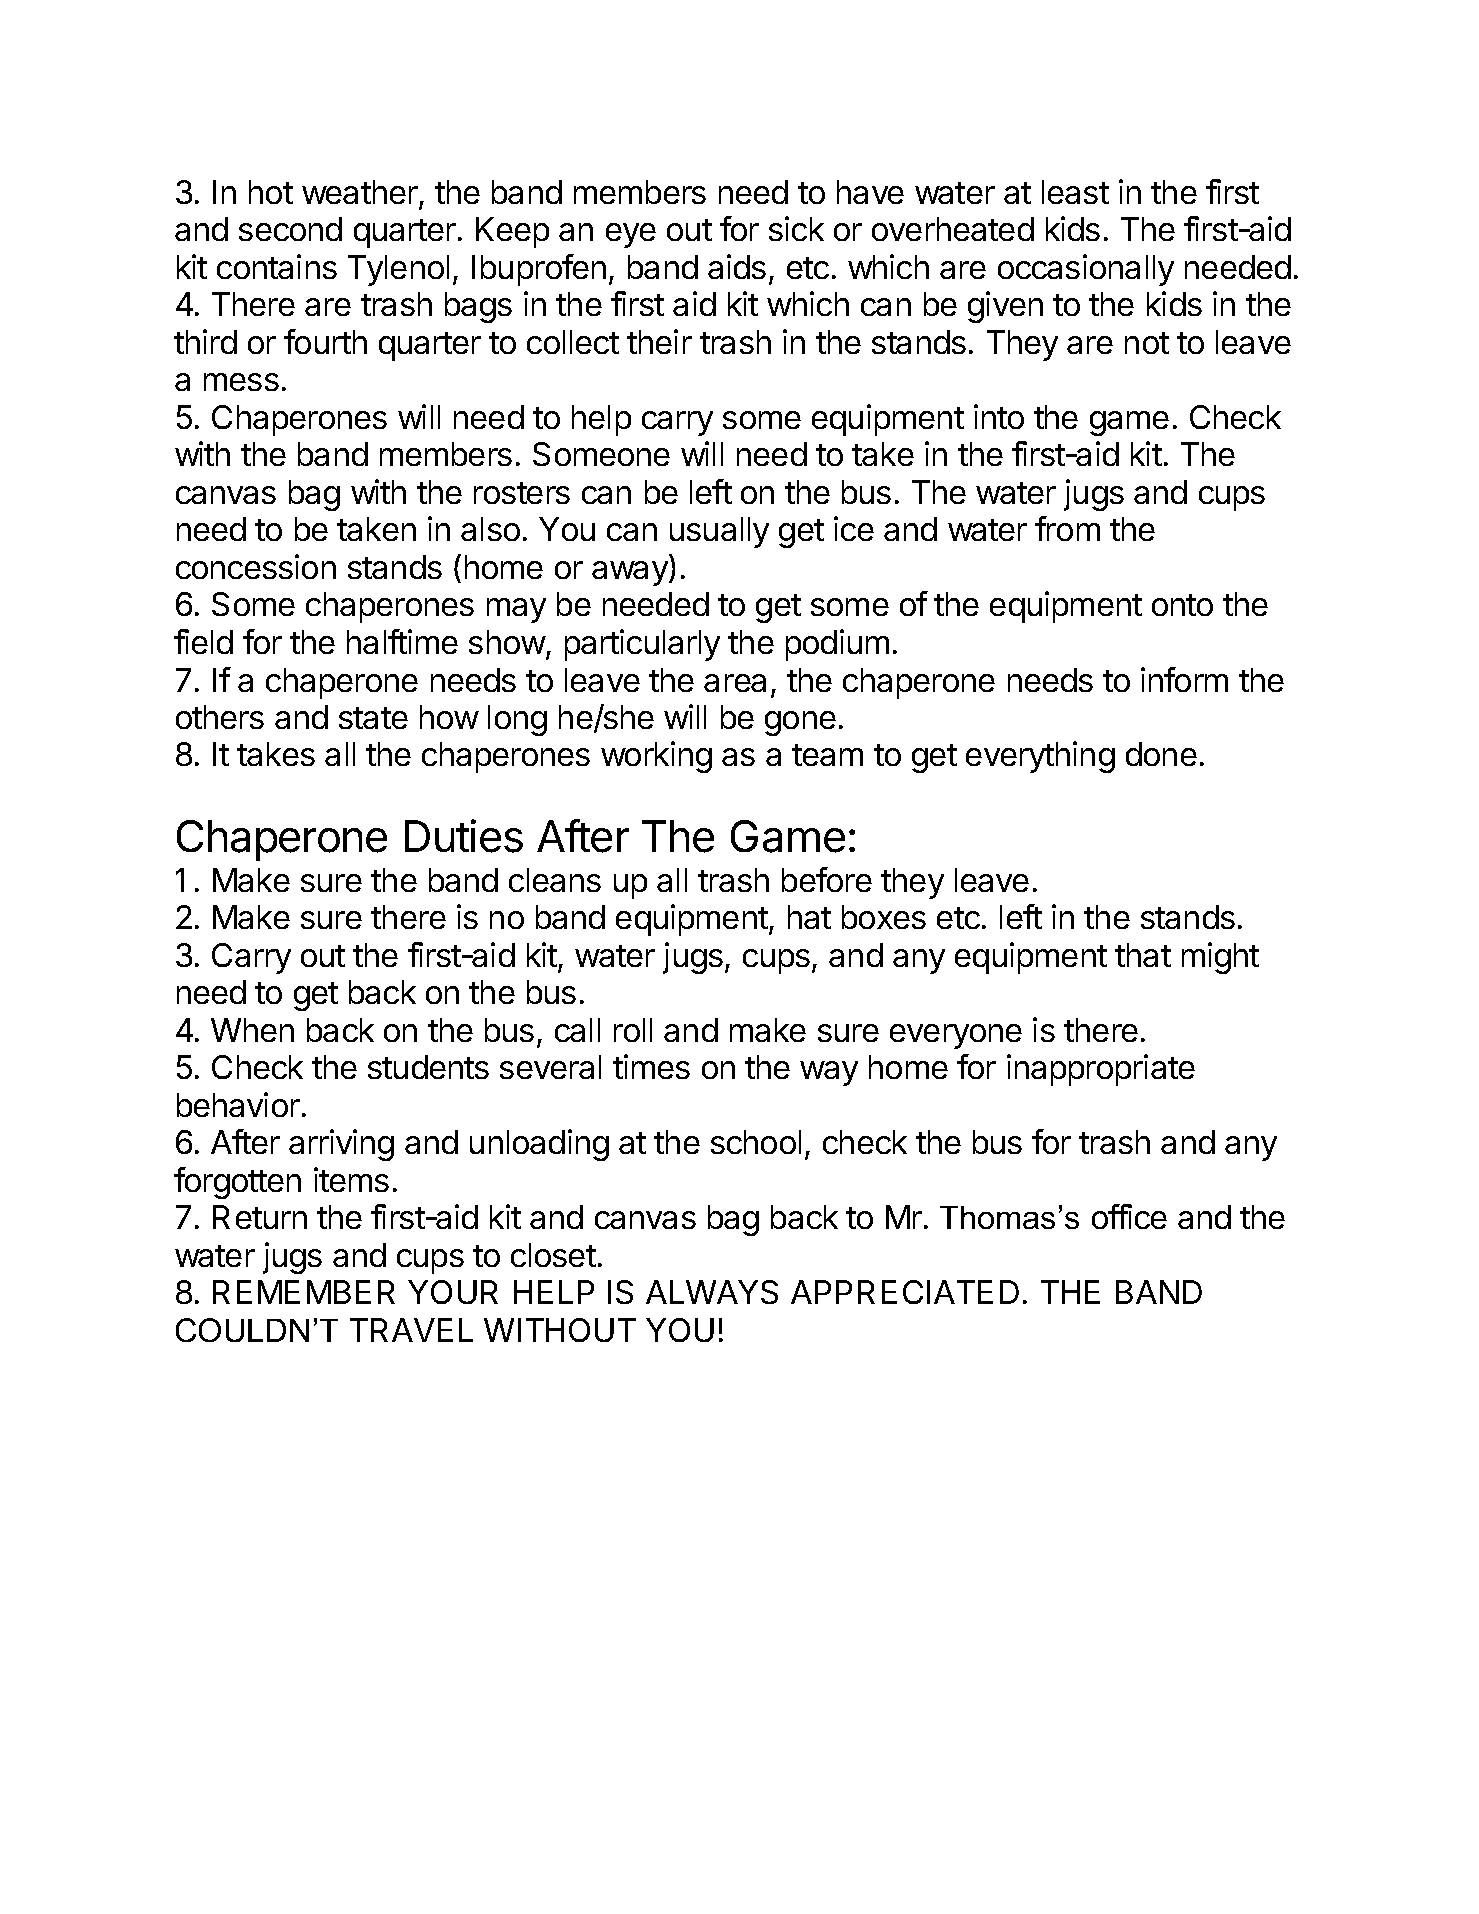 Image resolution: width=1479 pixels, height=1914 pixels. I want to click on least, so click(1075, 192).
